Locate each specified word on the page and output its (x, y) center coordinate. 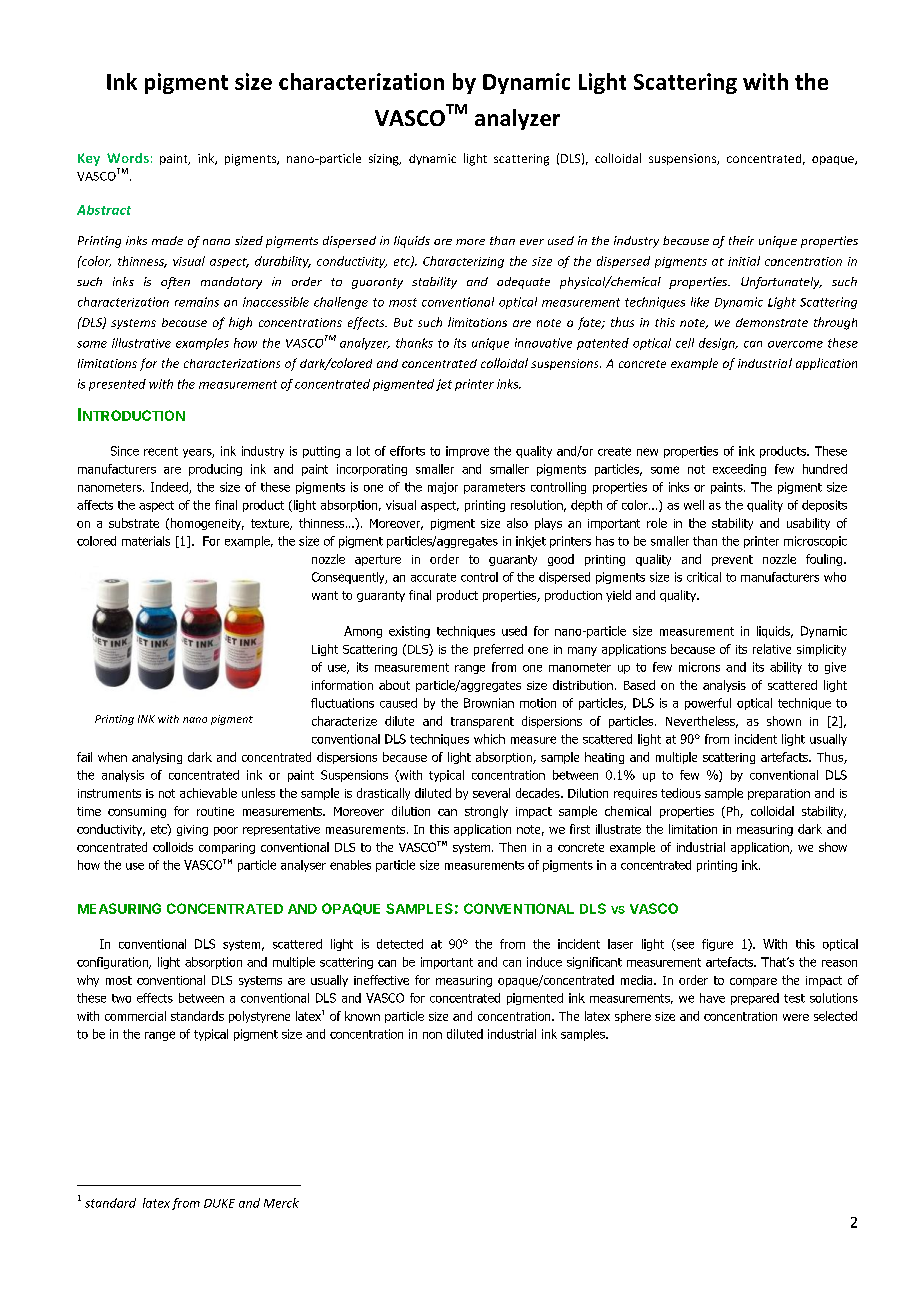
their (741, 240)
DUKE (219, 1203)
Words (128, 158)
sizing (385, 160)
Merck (281, 1203)
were (796, 1017)
